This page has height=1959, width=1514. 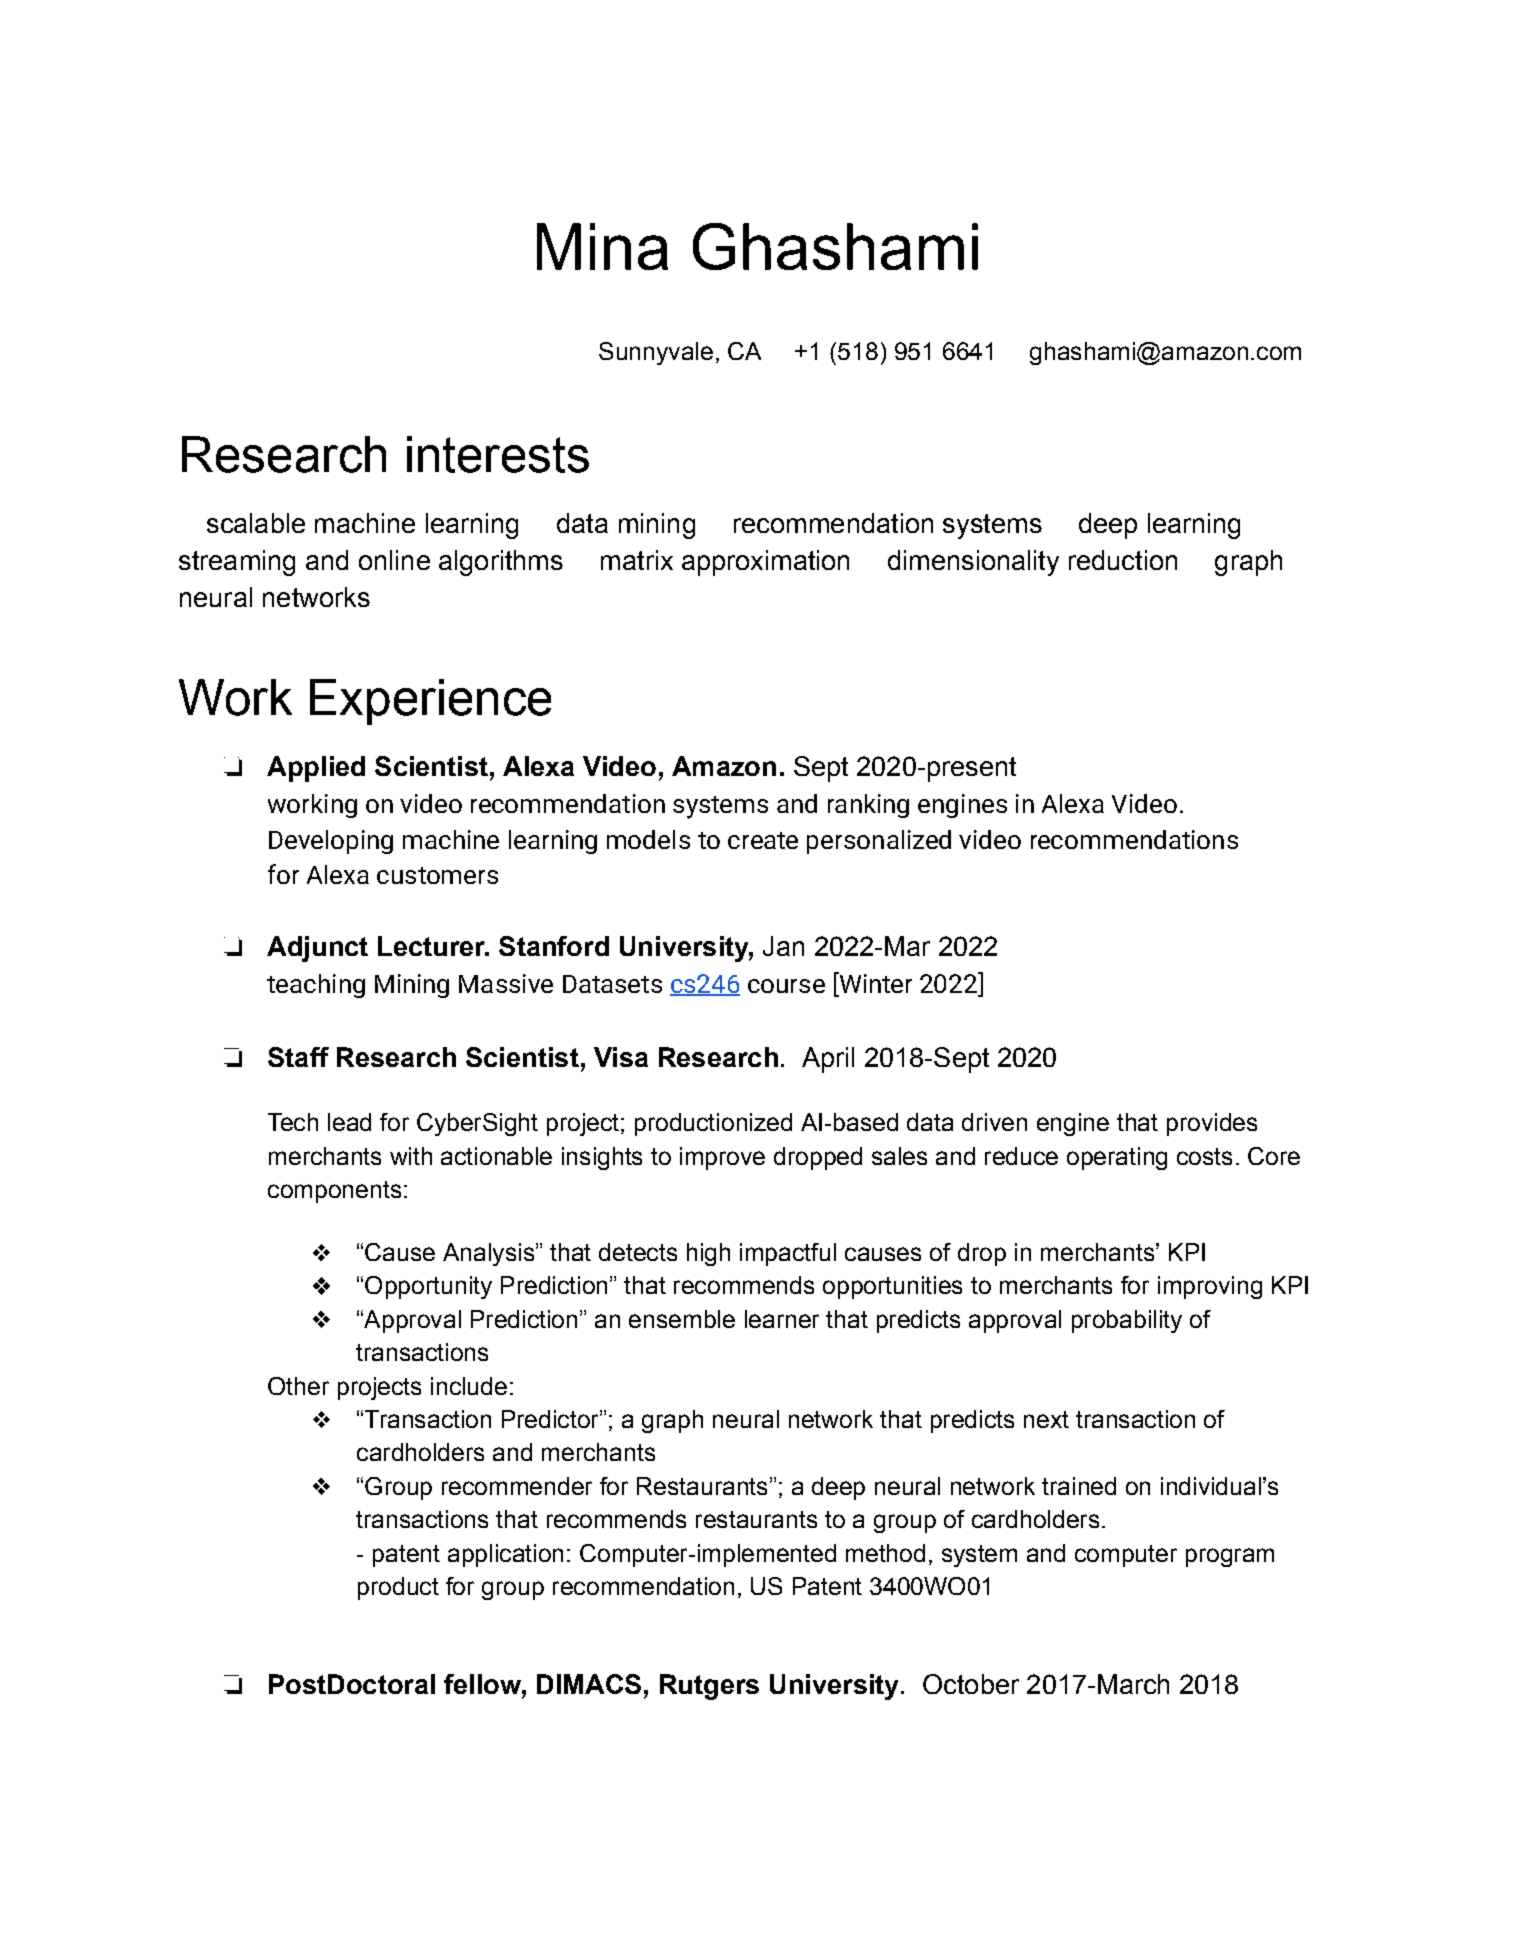 What do you see at coordinates (722, 1158) in the page?
I see `improve` at bounding box center [722, 1158].
